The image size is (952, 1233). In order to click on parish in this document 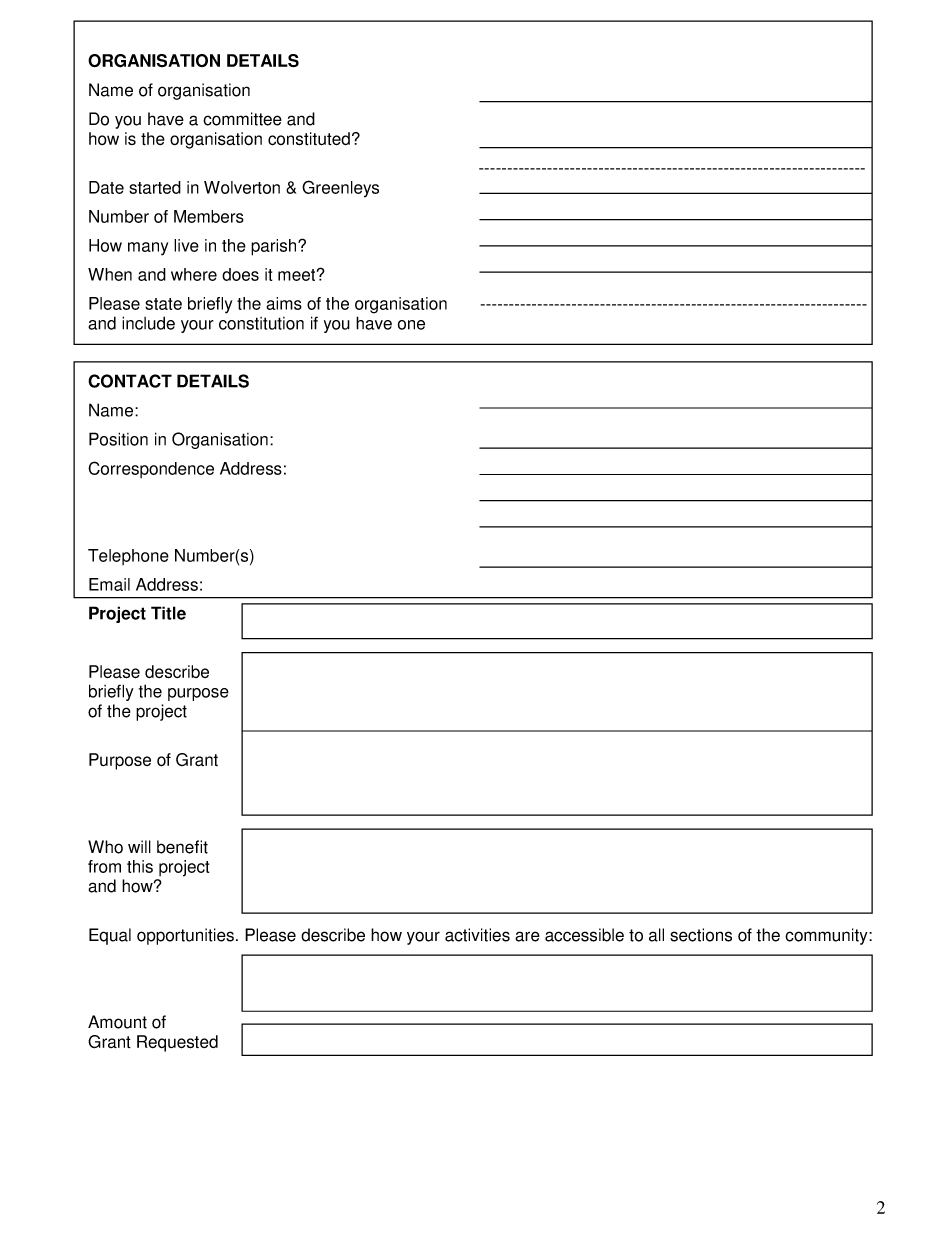, I will do `click(275, 247)`.
